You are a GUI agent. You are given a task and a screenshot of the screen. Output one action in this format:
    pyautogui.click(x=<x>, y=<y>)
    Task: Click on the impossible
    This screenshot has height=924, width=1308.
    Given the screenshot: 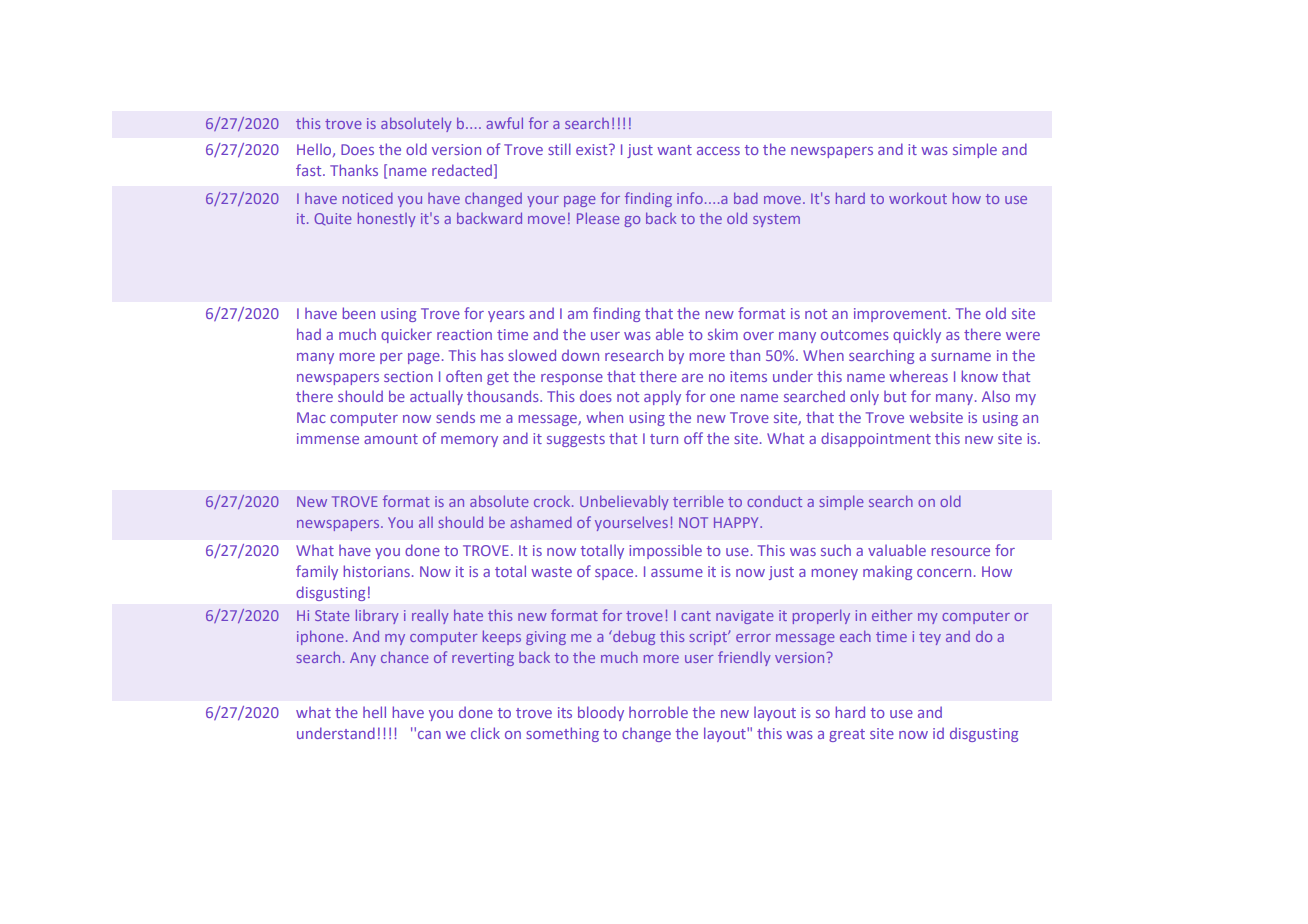 What is the action you would take?
    pyautogui.click(x=665, y=551)
